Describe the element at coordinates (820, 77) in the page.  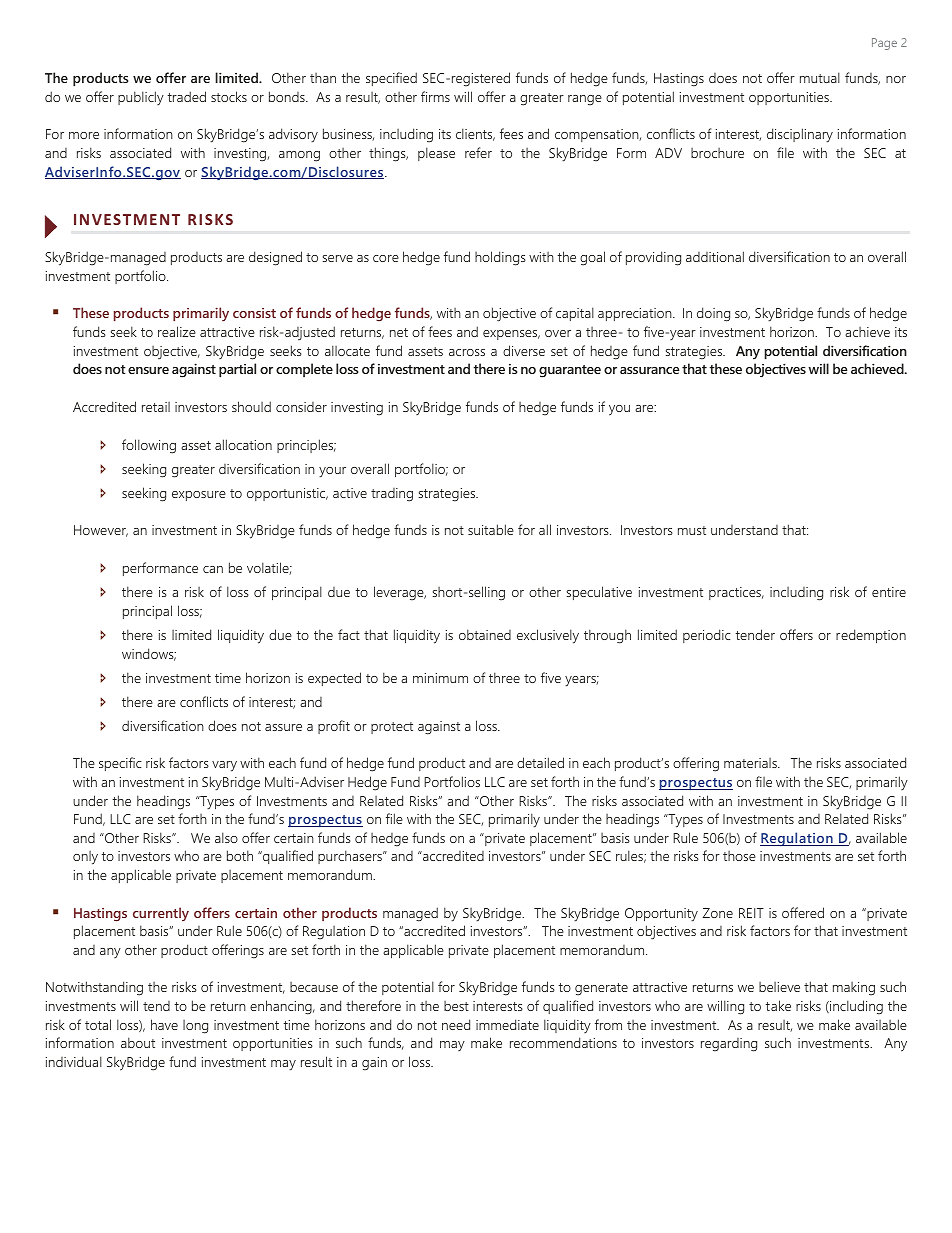
I see `mutual` at that location.
